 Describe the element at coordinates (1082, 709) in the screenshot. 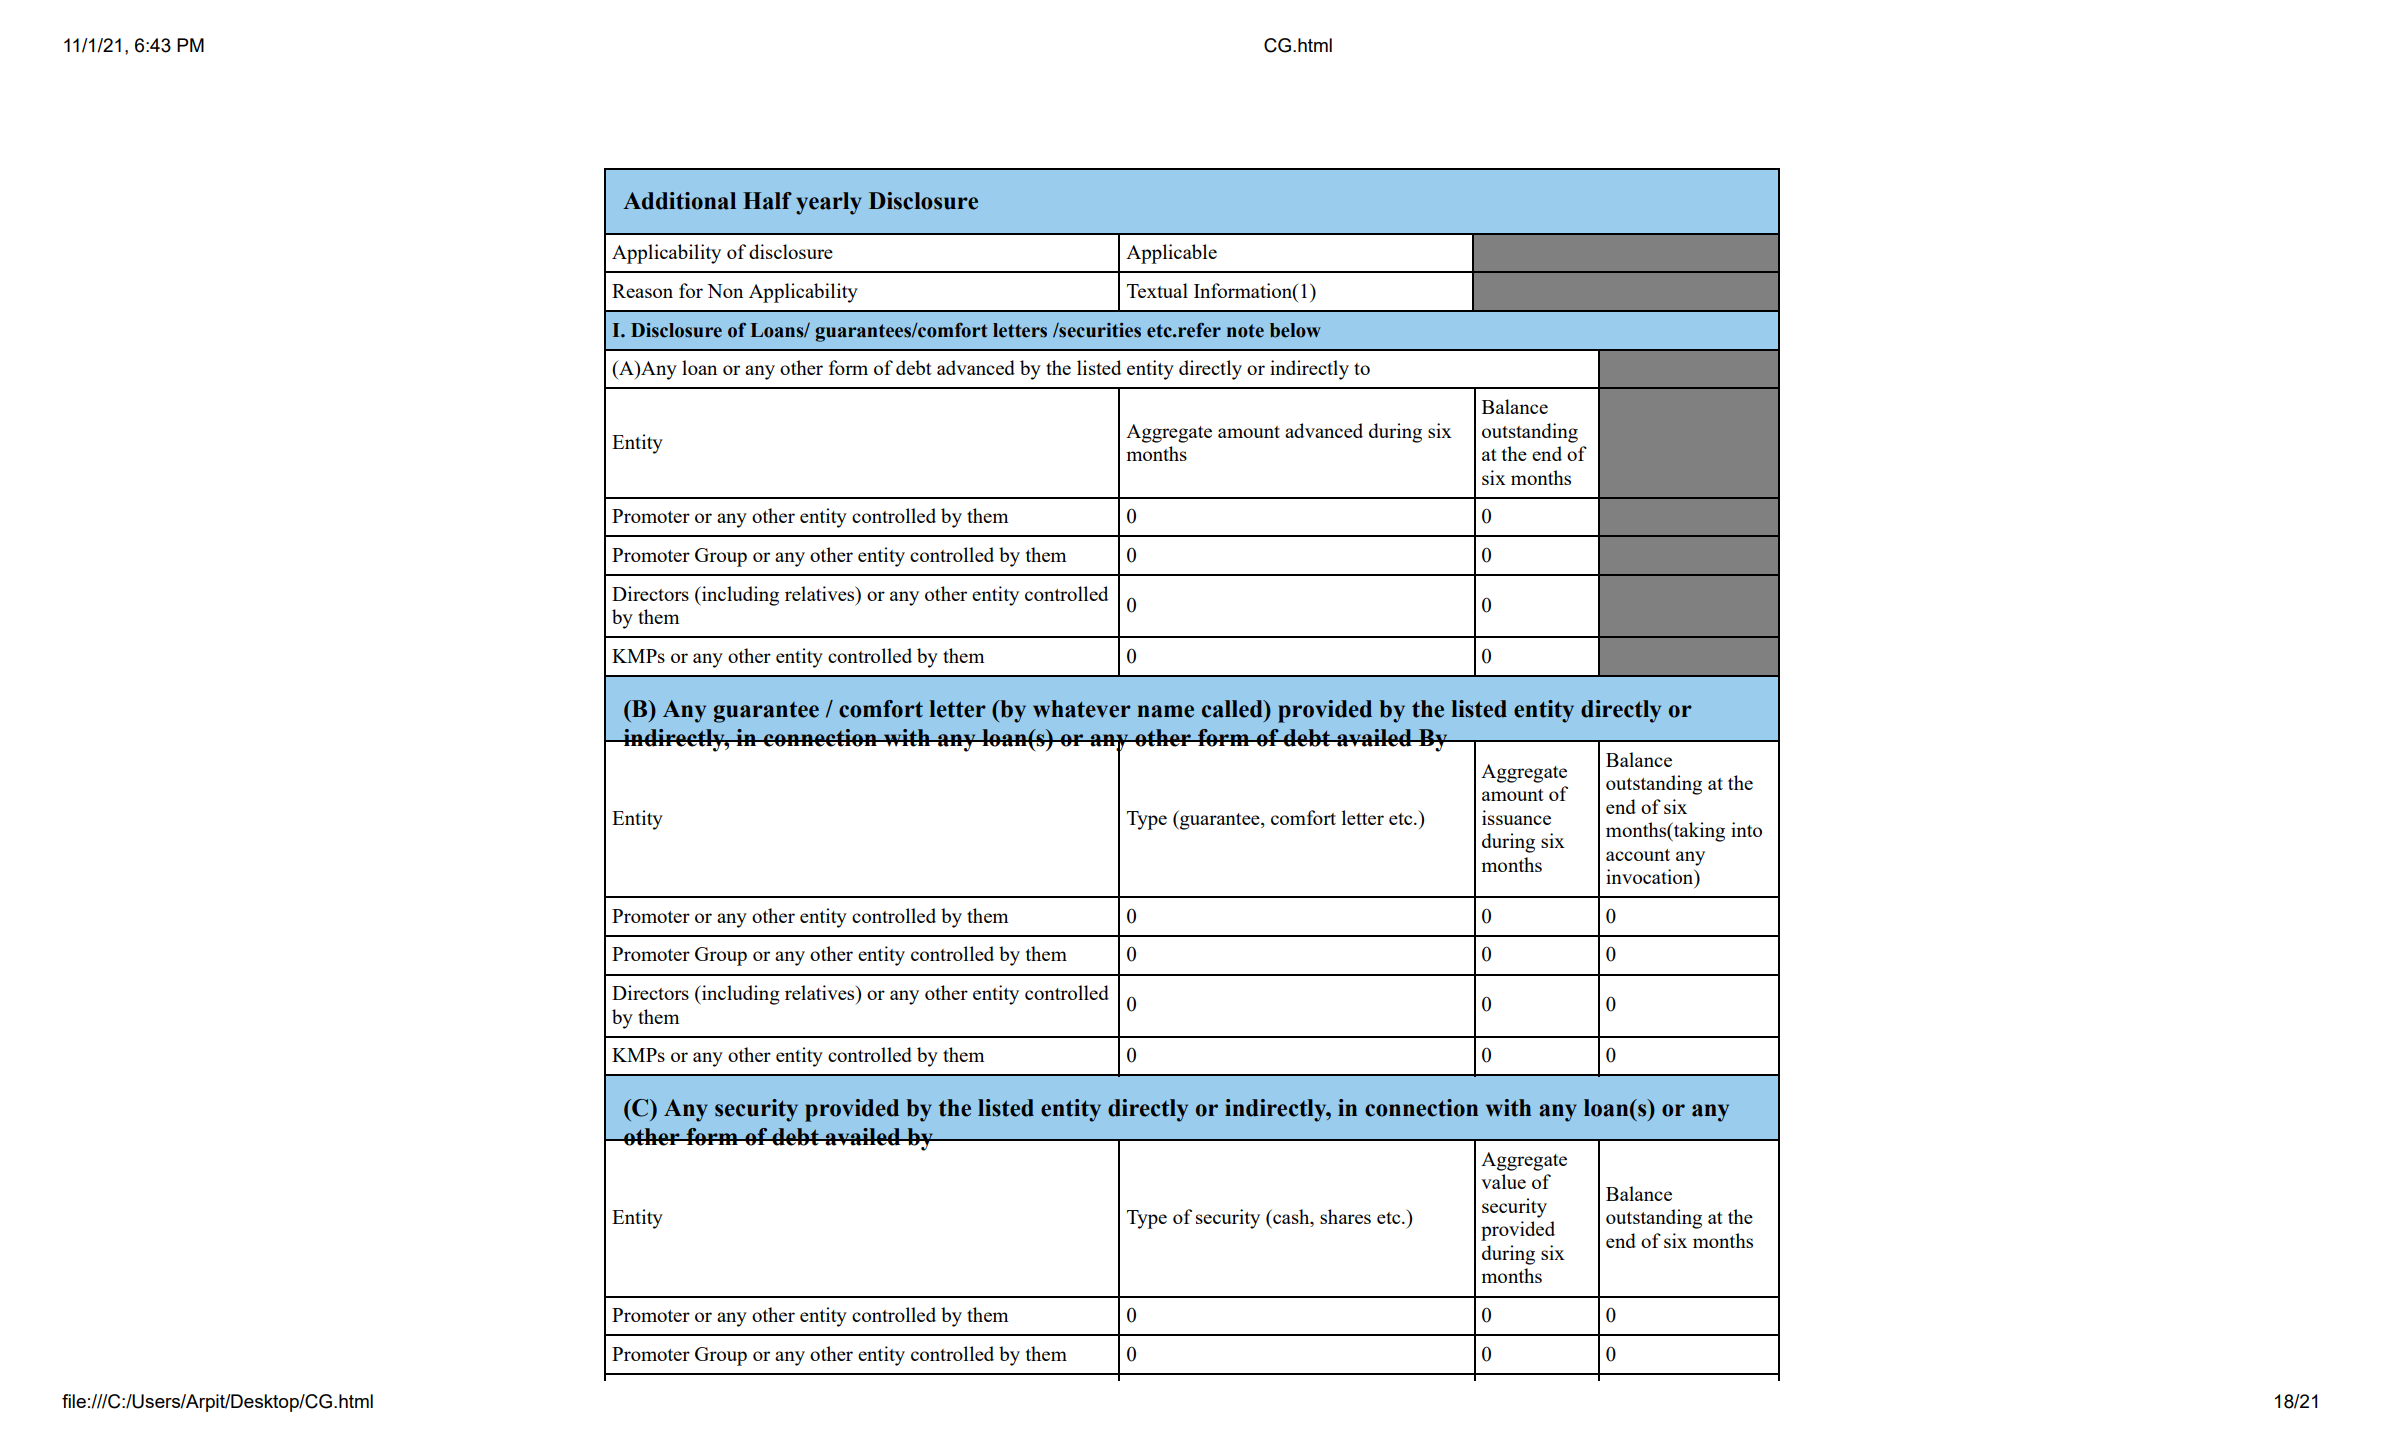

I see `whatever` at that location.
